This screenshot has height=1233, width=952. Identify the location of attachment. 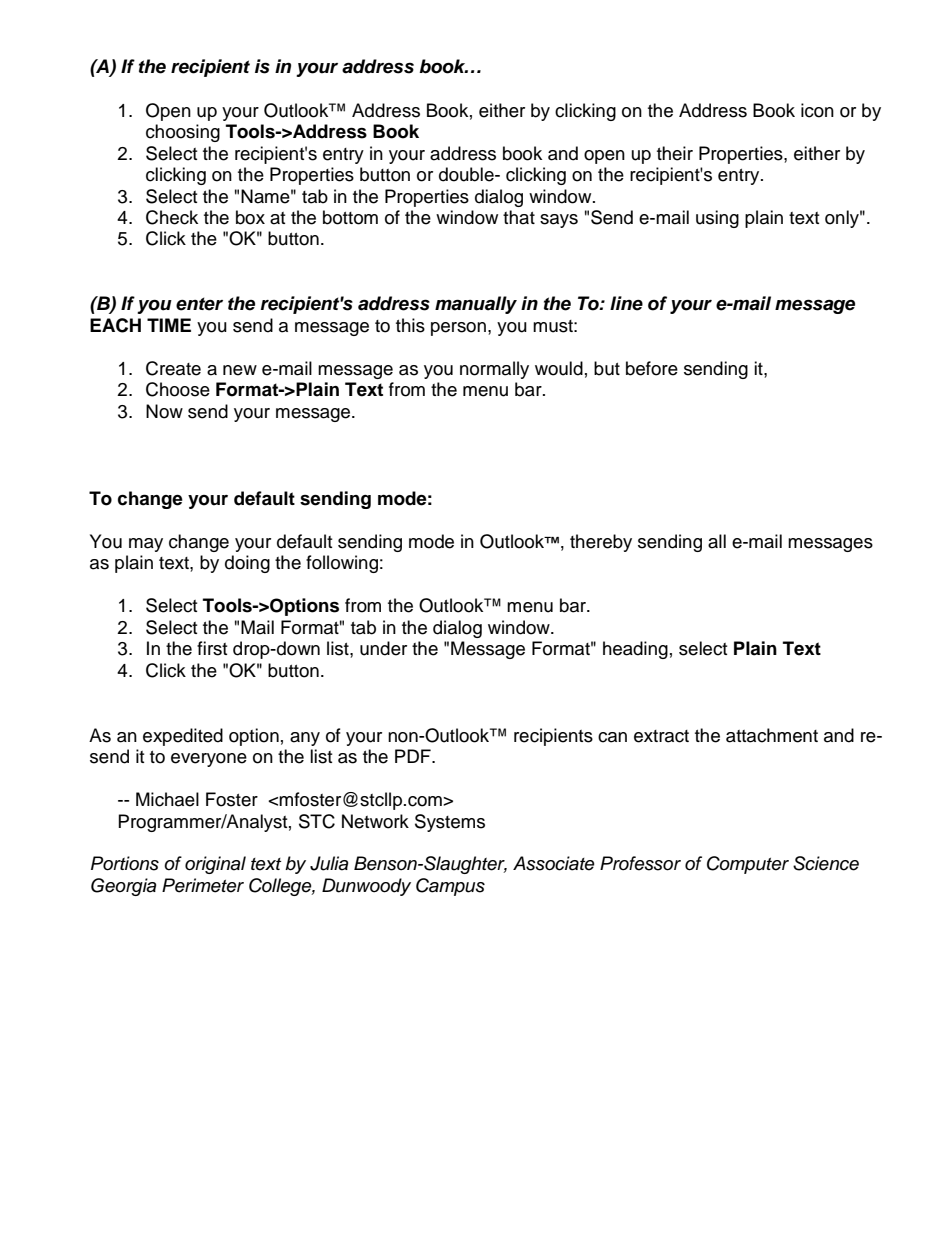
(772, 735).
